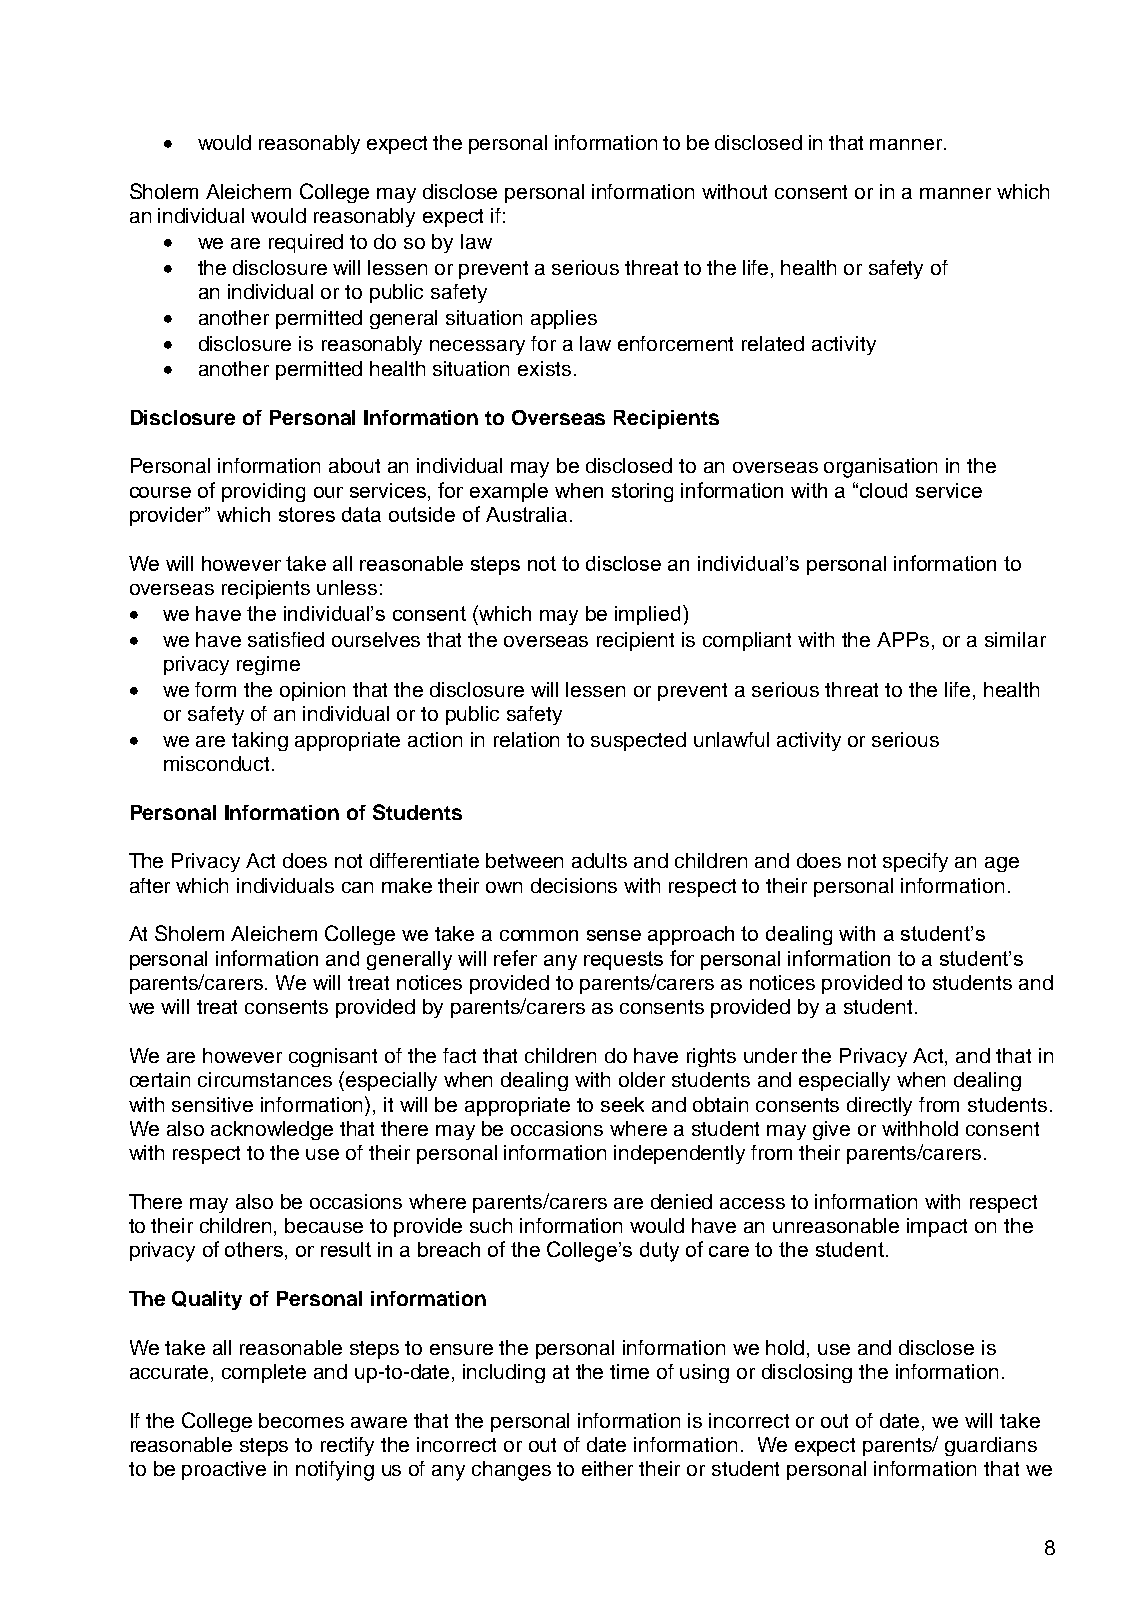 This screenshot has height=1619, width=1145. I want to click on after, so click(150, 885).
